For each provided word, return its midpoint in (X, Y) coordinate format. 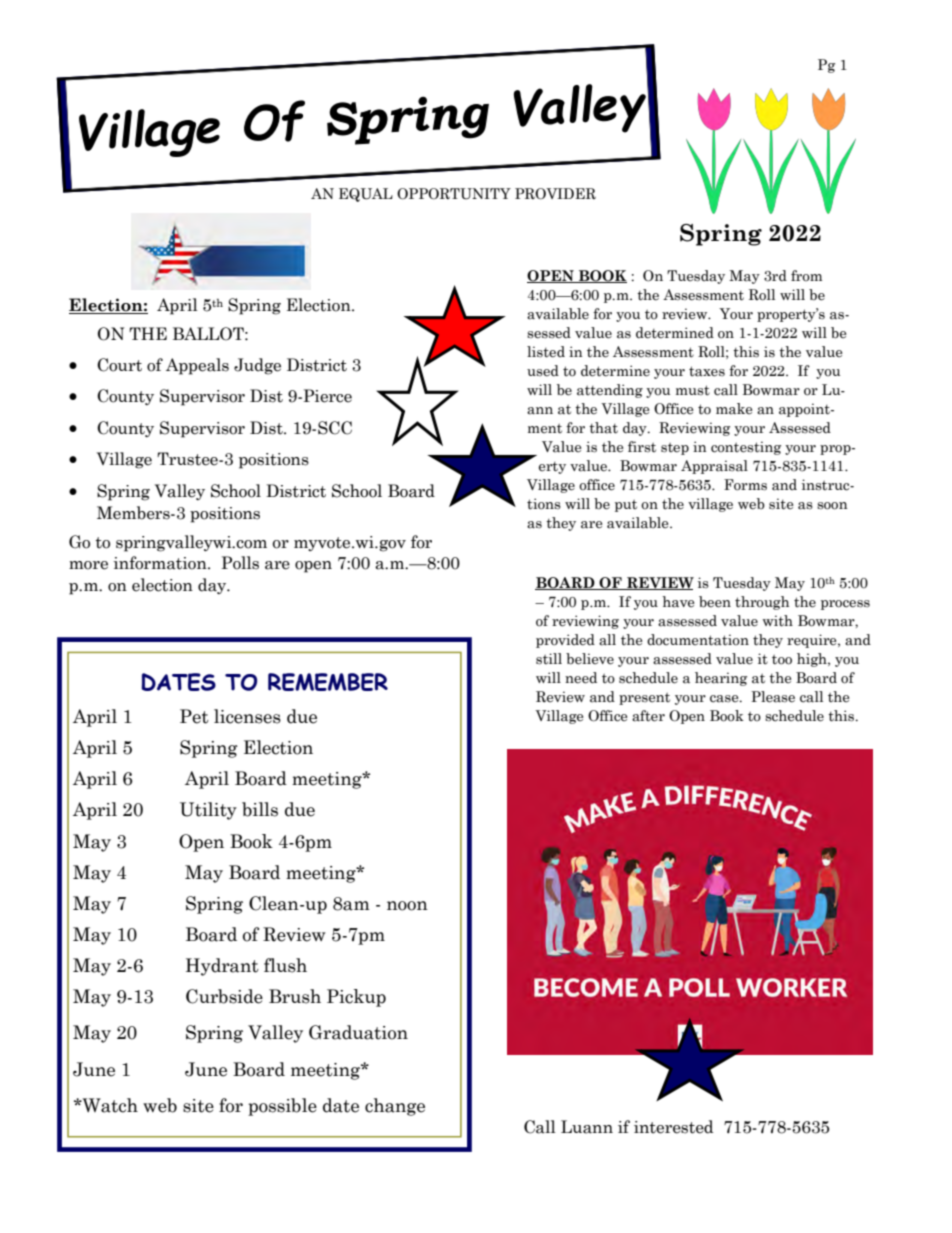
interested (673, 1127)
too (782, 660)
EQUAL (366, 195)
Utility (208, 811)
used (543, 371)
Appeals (197, 366)
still (549, 659)
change (395, 1107)
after (648, 716)
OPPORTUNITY (454, 194)
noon (407, 906)
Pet (194, 716)
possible (282, 1107)
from (806, 275)
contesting (746, 448)
